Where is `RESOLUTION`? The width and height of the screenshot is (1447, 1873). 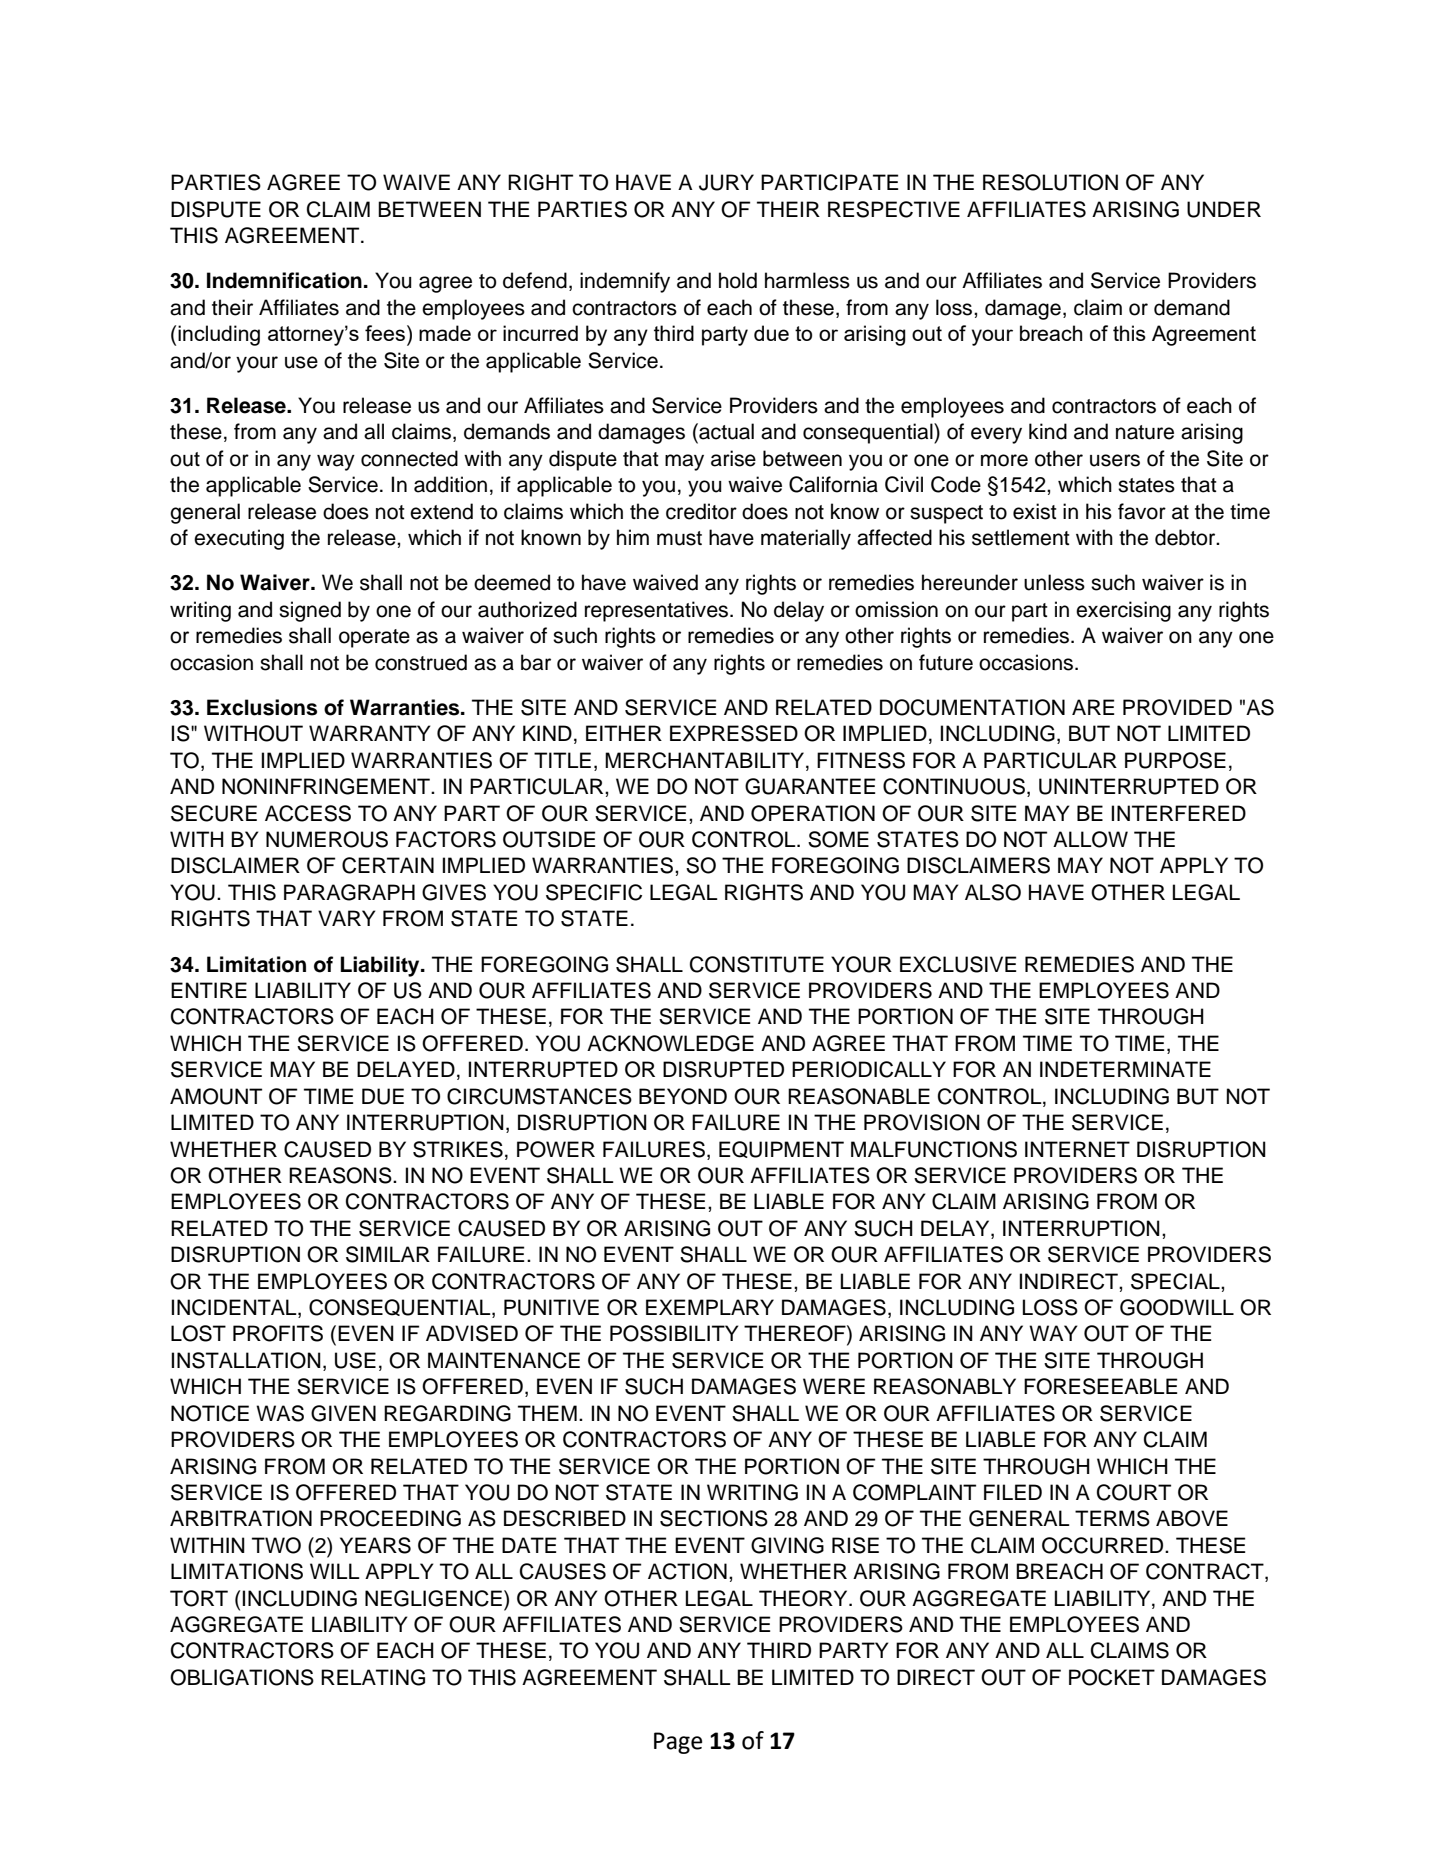
RESOLUTION is located at coordinates (1050, 182).
